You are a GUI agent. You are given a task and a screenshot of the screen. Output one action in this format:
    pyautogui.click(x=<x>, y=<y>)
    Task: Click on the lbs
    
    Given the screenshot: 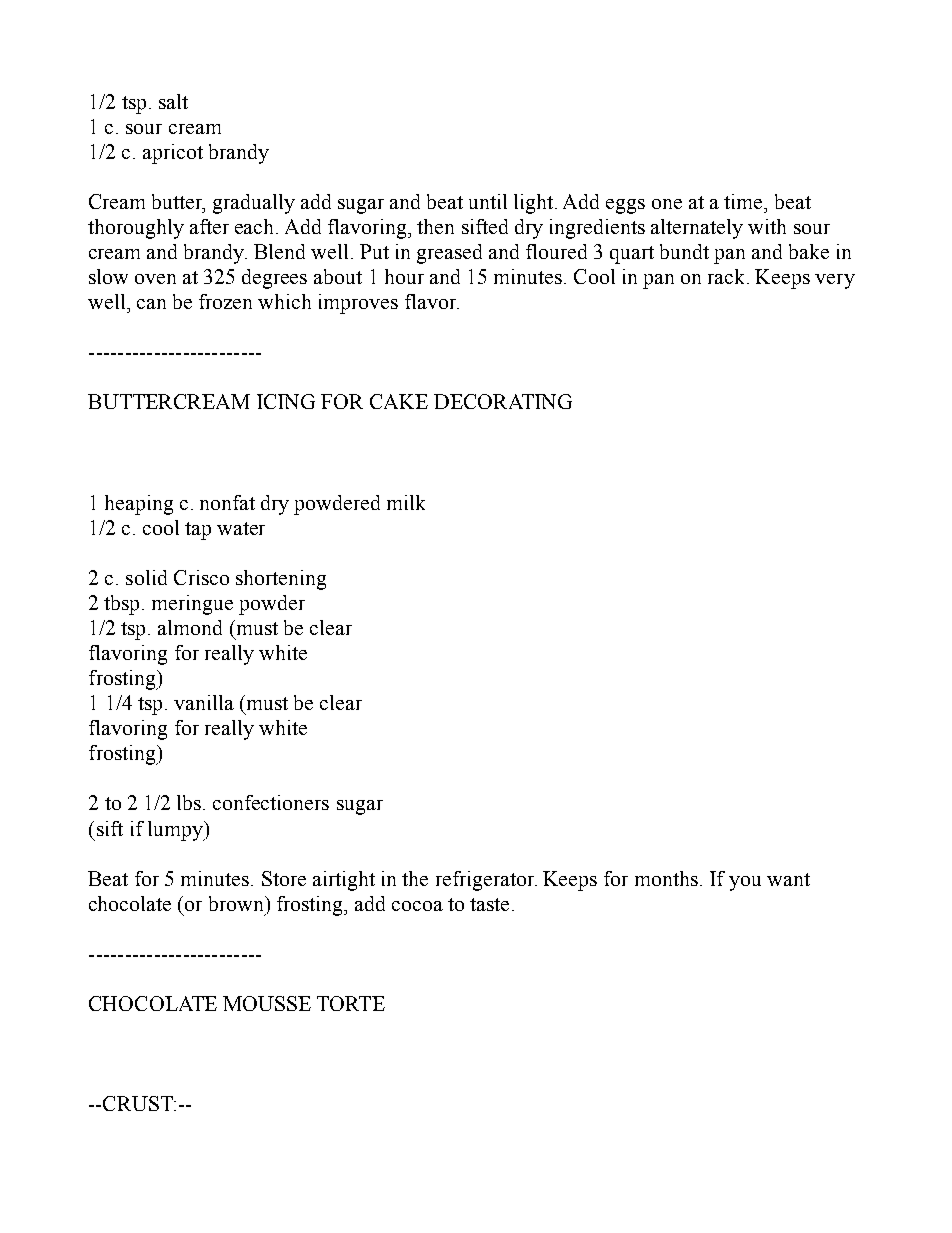 What is the action you would take?
    pyautogui.click(x=190, y=802)
